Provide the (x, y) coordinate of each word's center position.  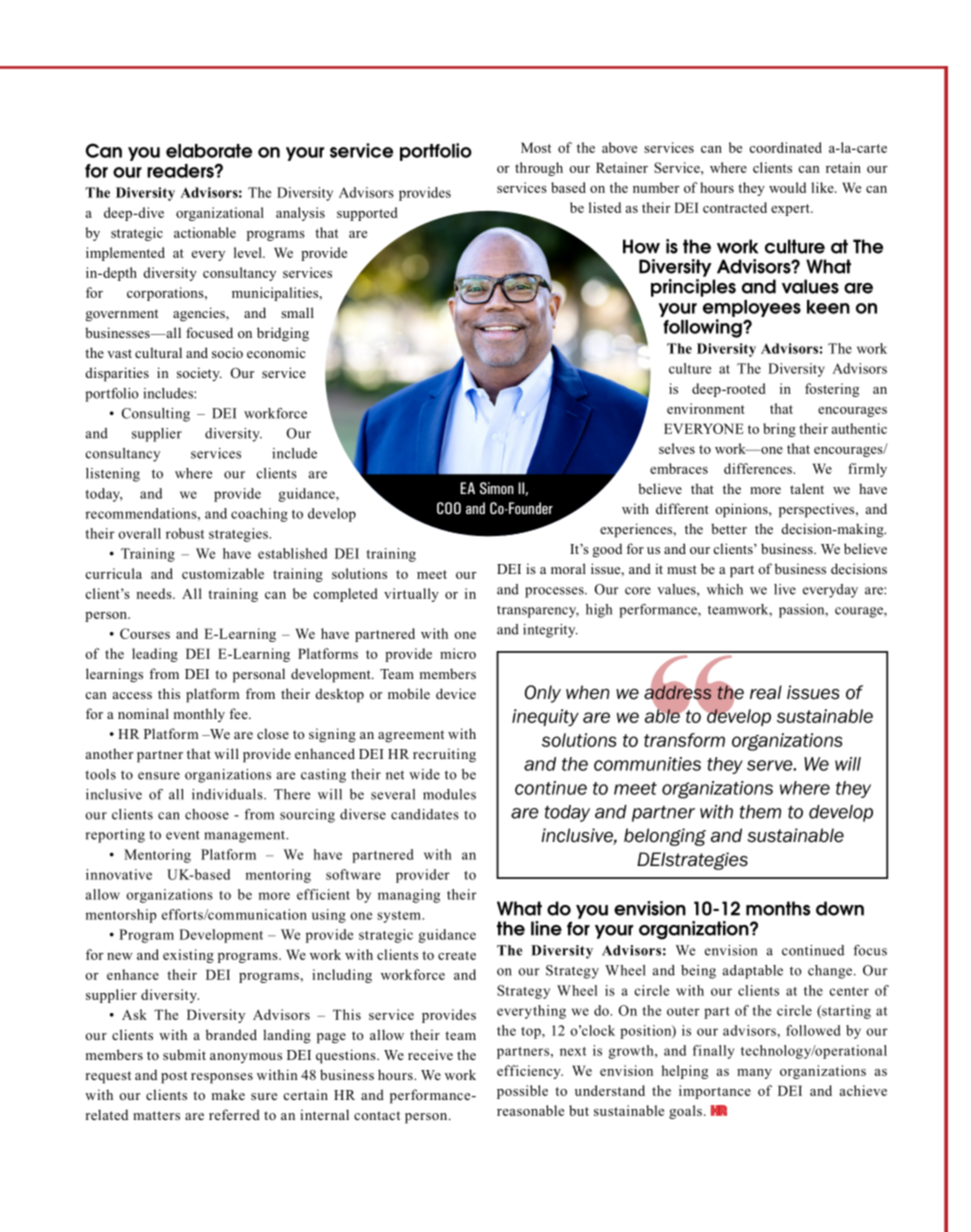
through (539, 169)
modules (449, 794)
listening (113, 475)
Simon (497, 488)
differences (759, 468)
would (787, 187)
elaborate (209, 151)
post (174, 1077)
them (760, 812)
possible (522, 1092)
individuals (228, 794)
